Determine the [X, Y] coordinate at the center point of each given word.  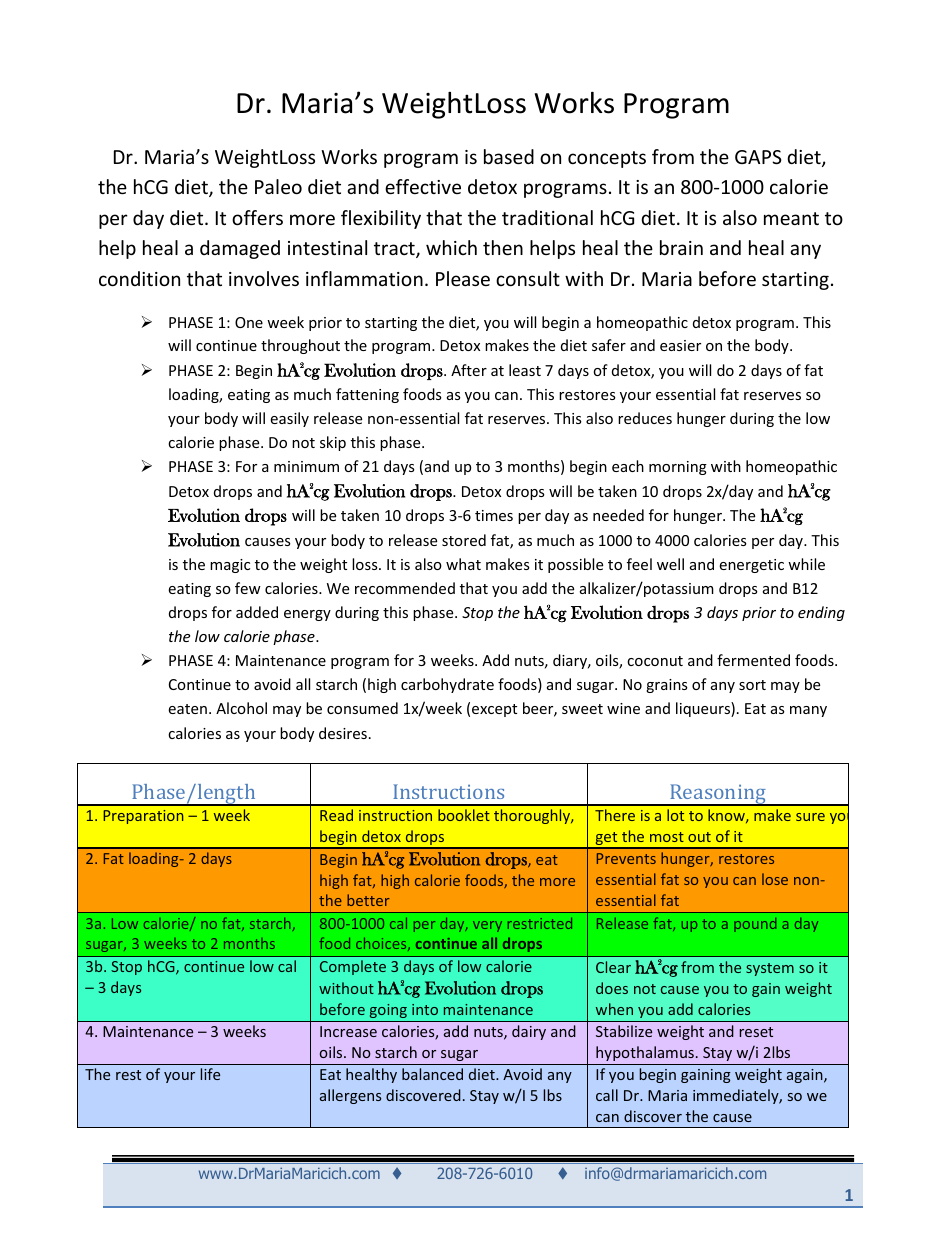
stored [464, 540]
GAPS [758, 157]
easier [680, 345]
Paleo [278, 186]
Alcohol [241, 708]
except [494, 710]
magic [230, 566]
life [210, 1074]
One [249, 322]
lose [775, 879]
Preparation [143, 817]
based [509, 156]
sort [752, 685]
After [469, 370]
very [487, 926]
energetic [751, 566]
